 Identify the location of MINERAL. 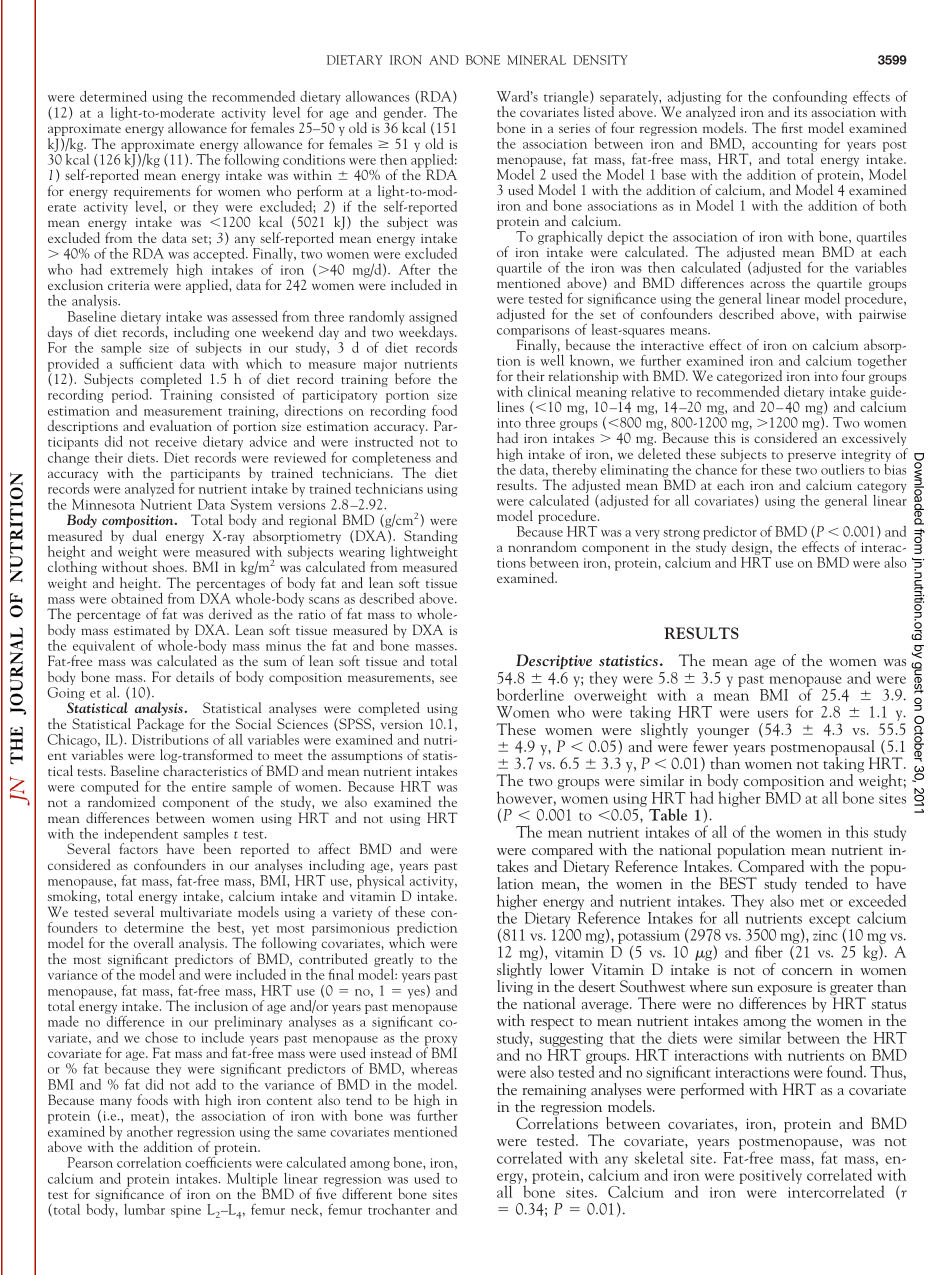
(536, 60).
